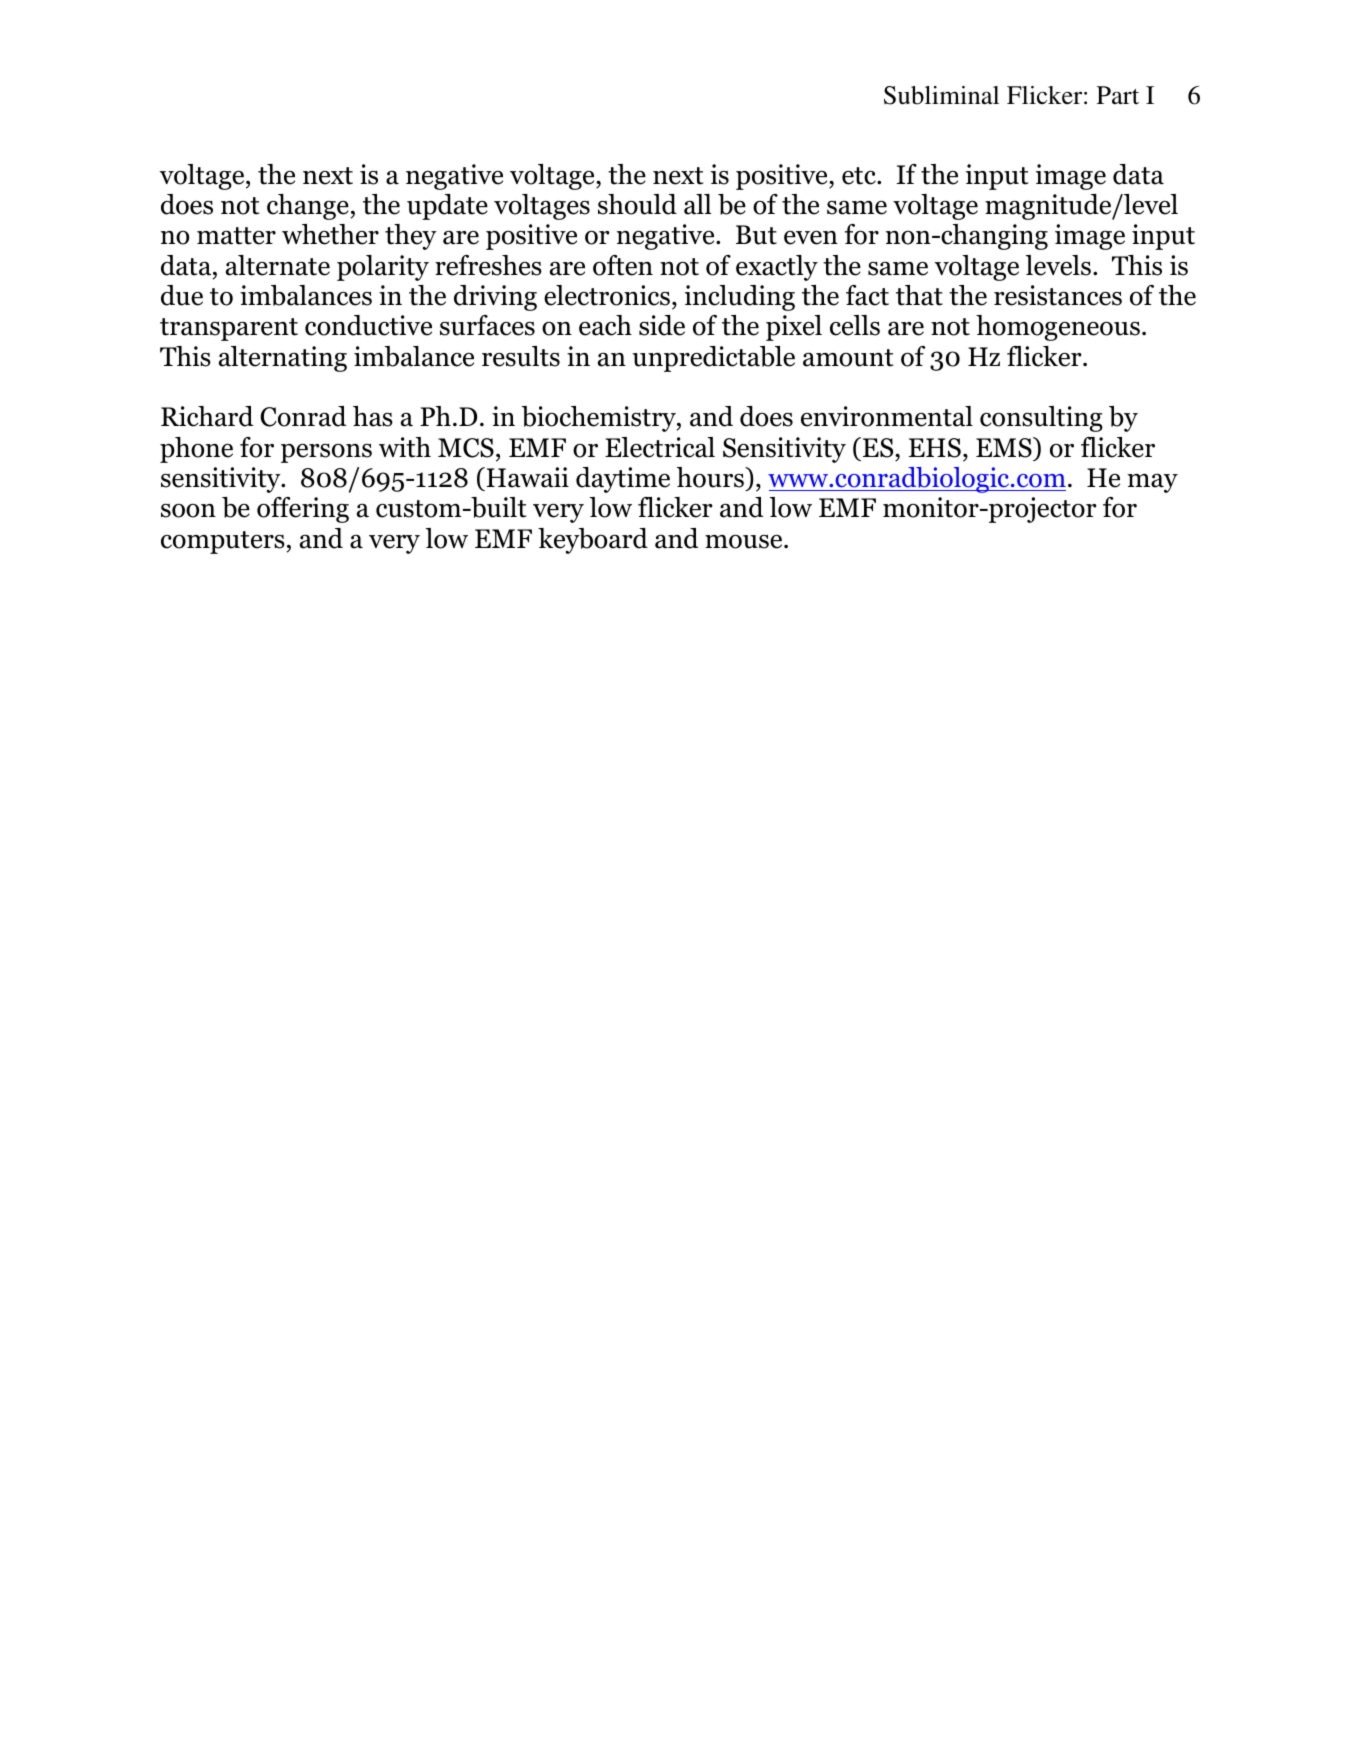 The height and width of the screenshot is (1761, 1361). Describe the element at coordinates (662, 325) in the screenshot. I see `side` at that location.
